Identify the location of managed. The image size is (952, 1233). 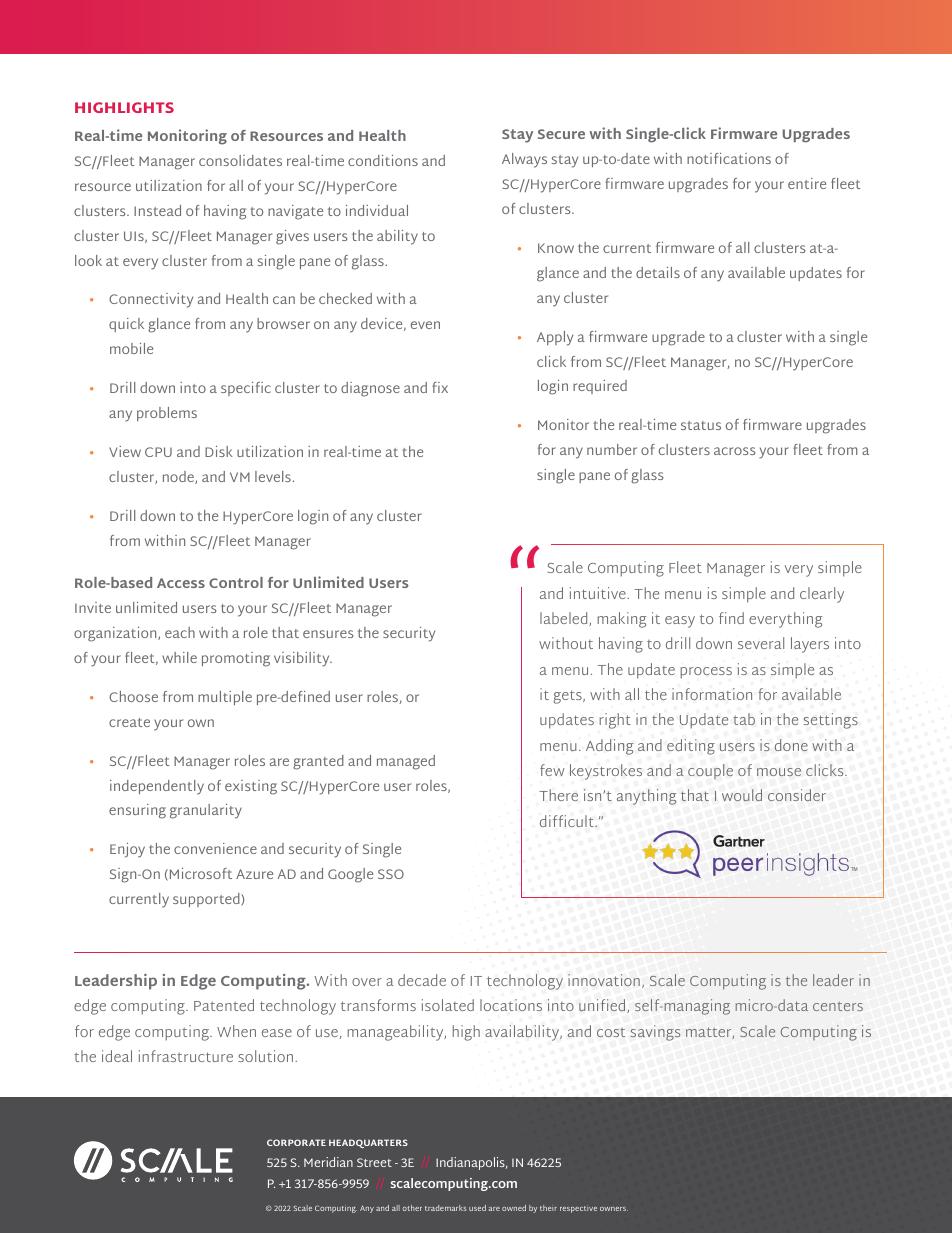
(406, 762).
